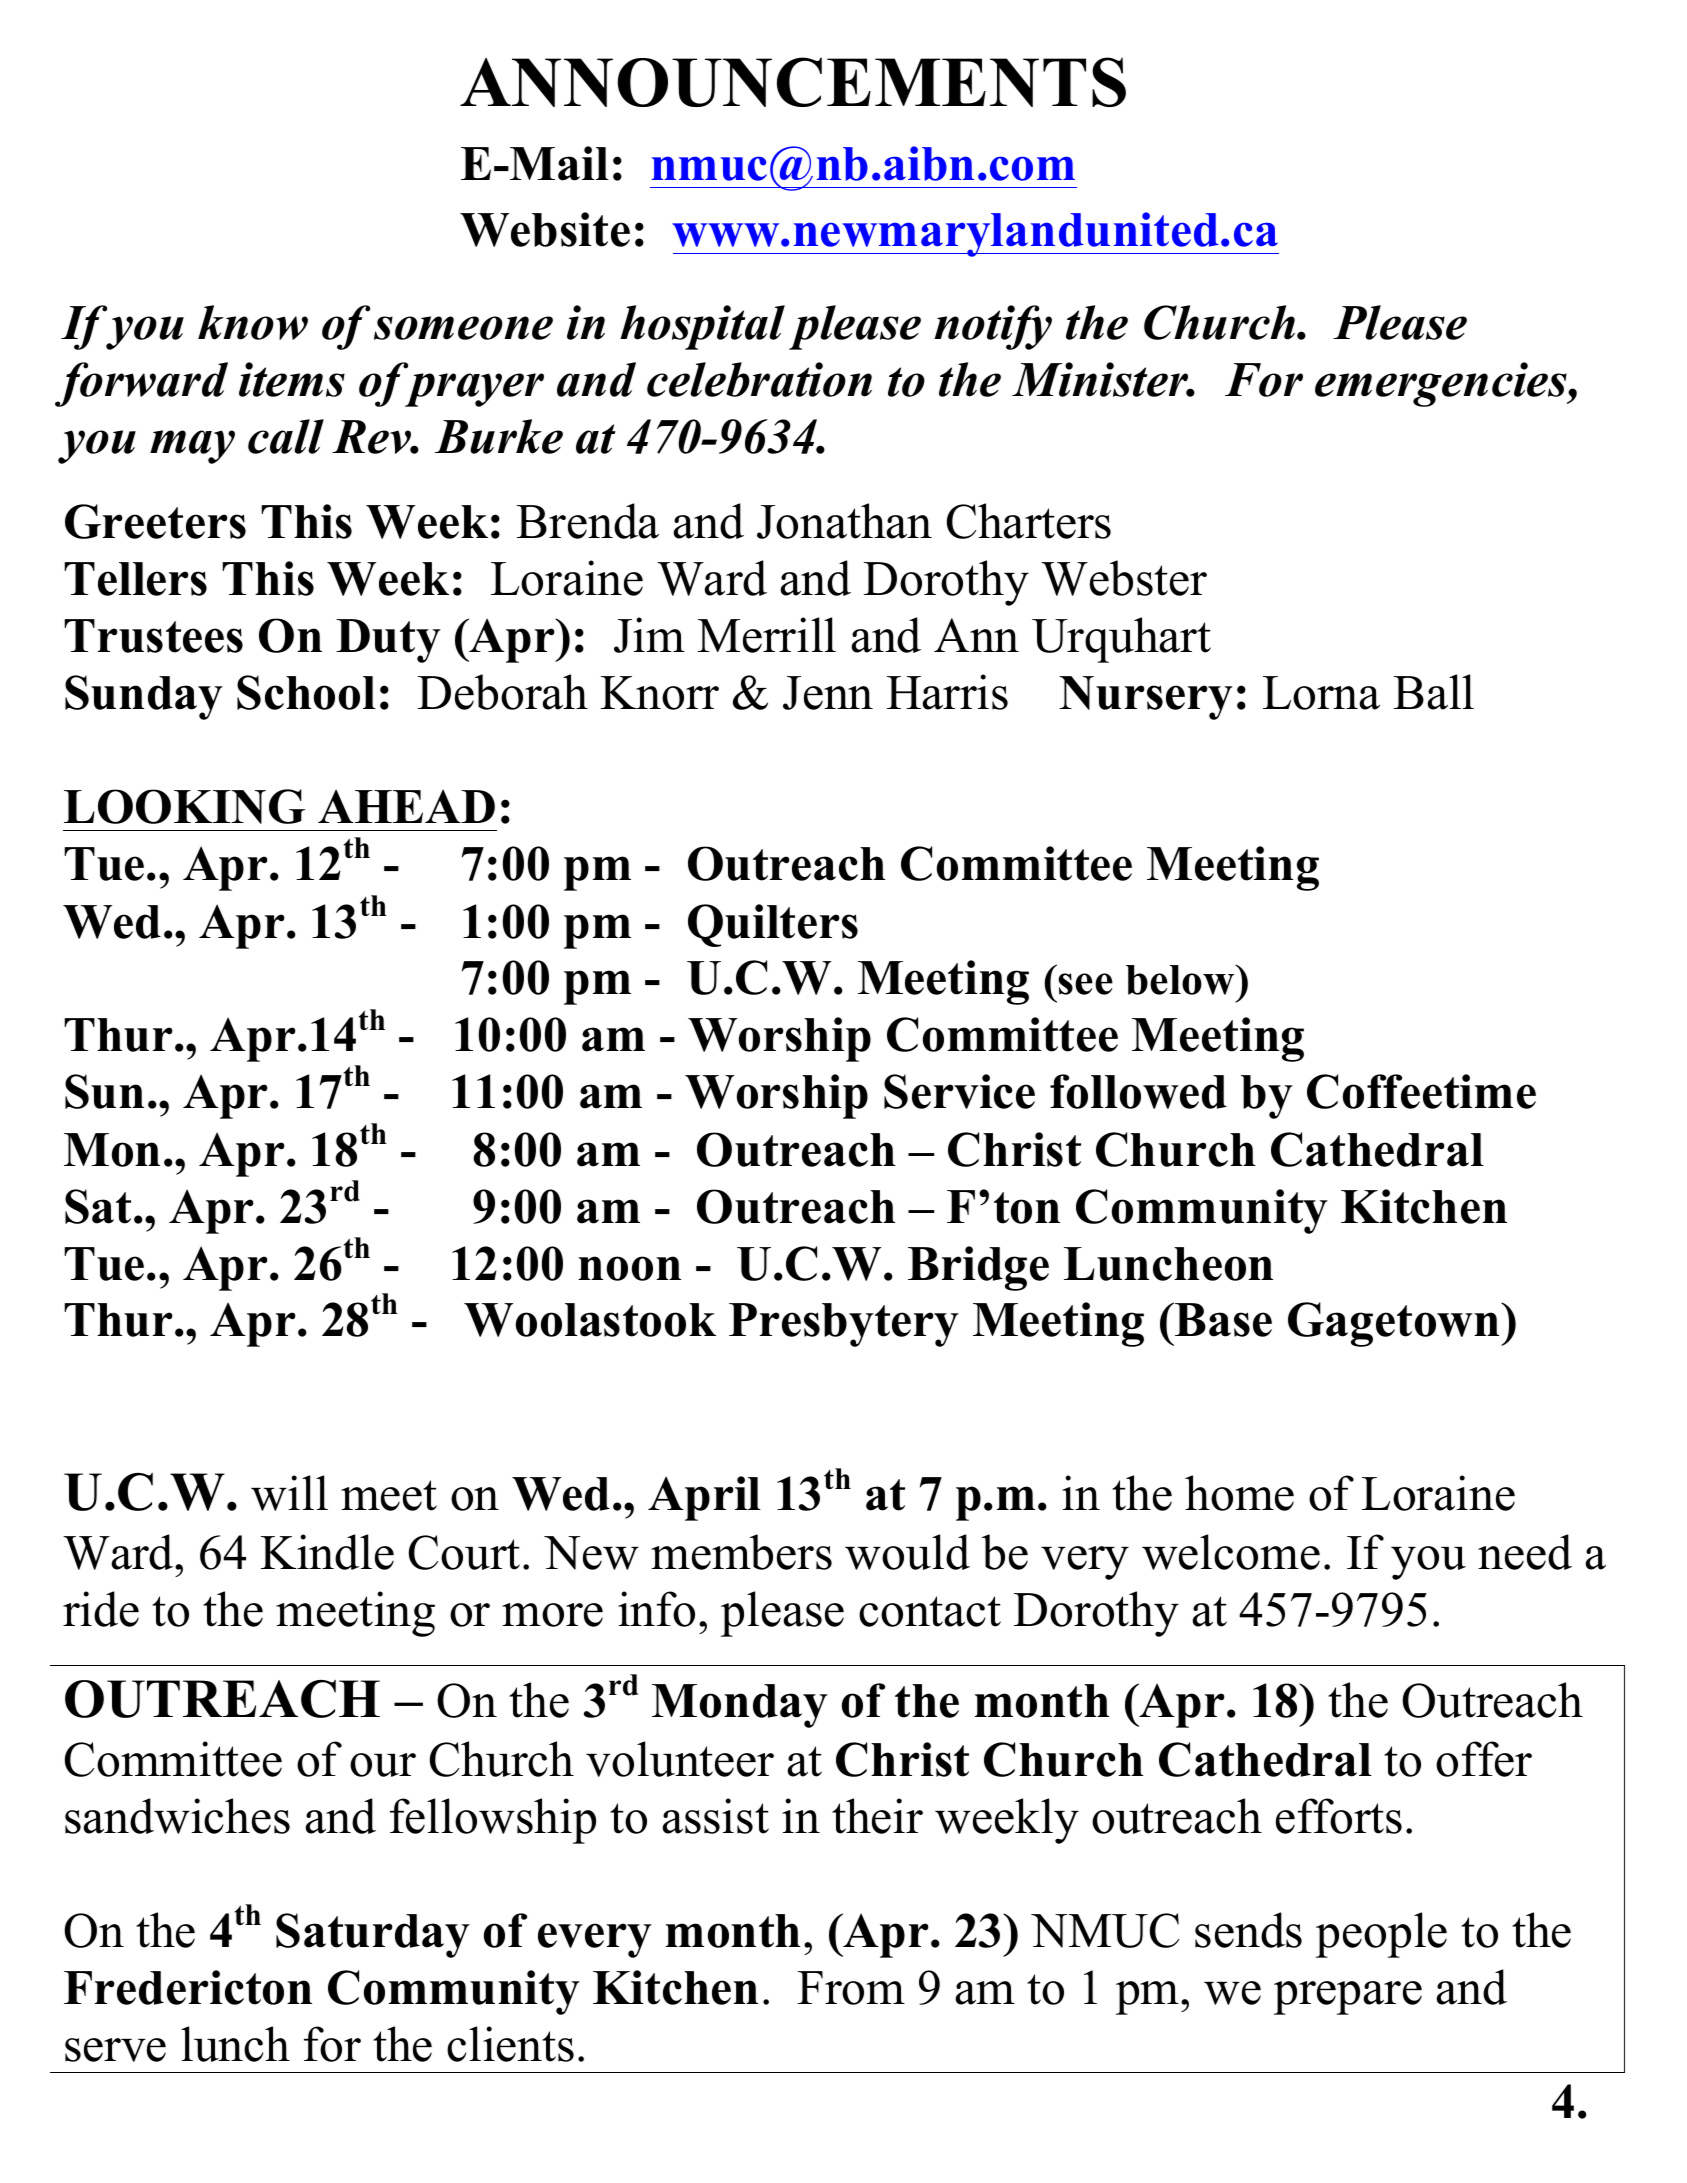  I want to click on prepare, so click(1348, 1998).
